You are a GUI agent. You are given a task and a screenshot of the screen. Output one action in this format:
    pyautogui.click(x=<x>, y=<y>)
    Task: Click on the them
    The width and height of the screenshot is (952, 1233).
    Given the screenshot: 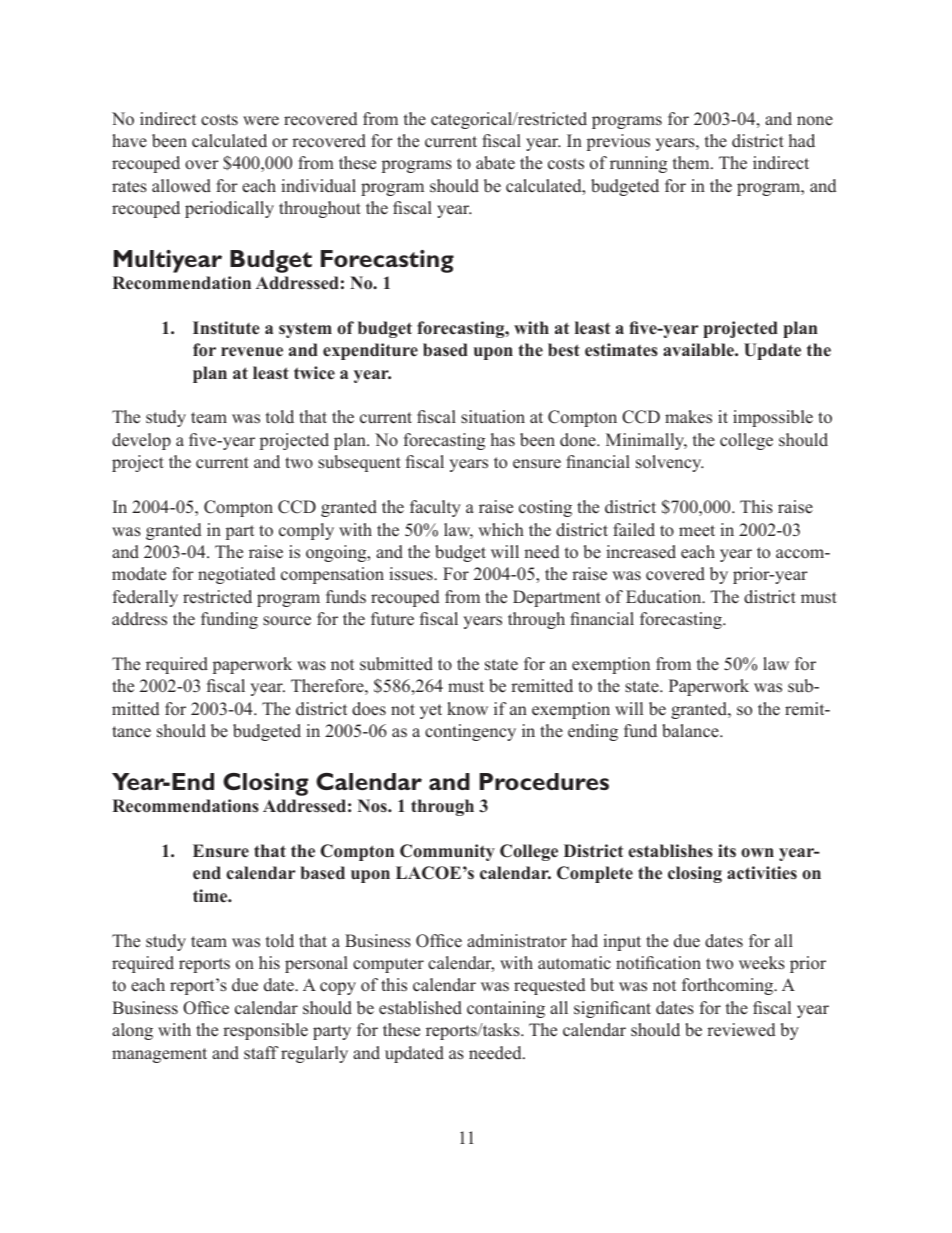 What is the action you would take?
    pyautogui.click(x=692, y=163)
